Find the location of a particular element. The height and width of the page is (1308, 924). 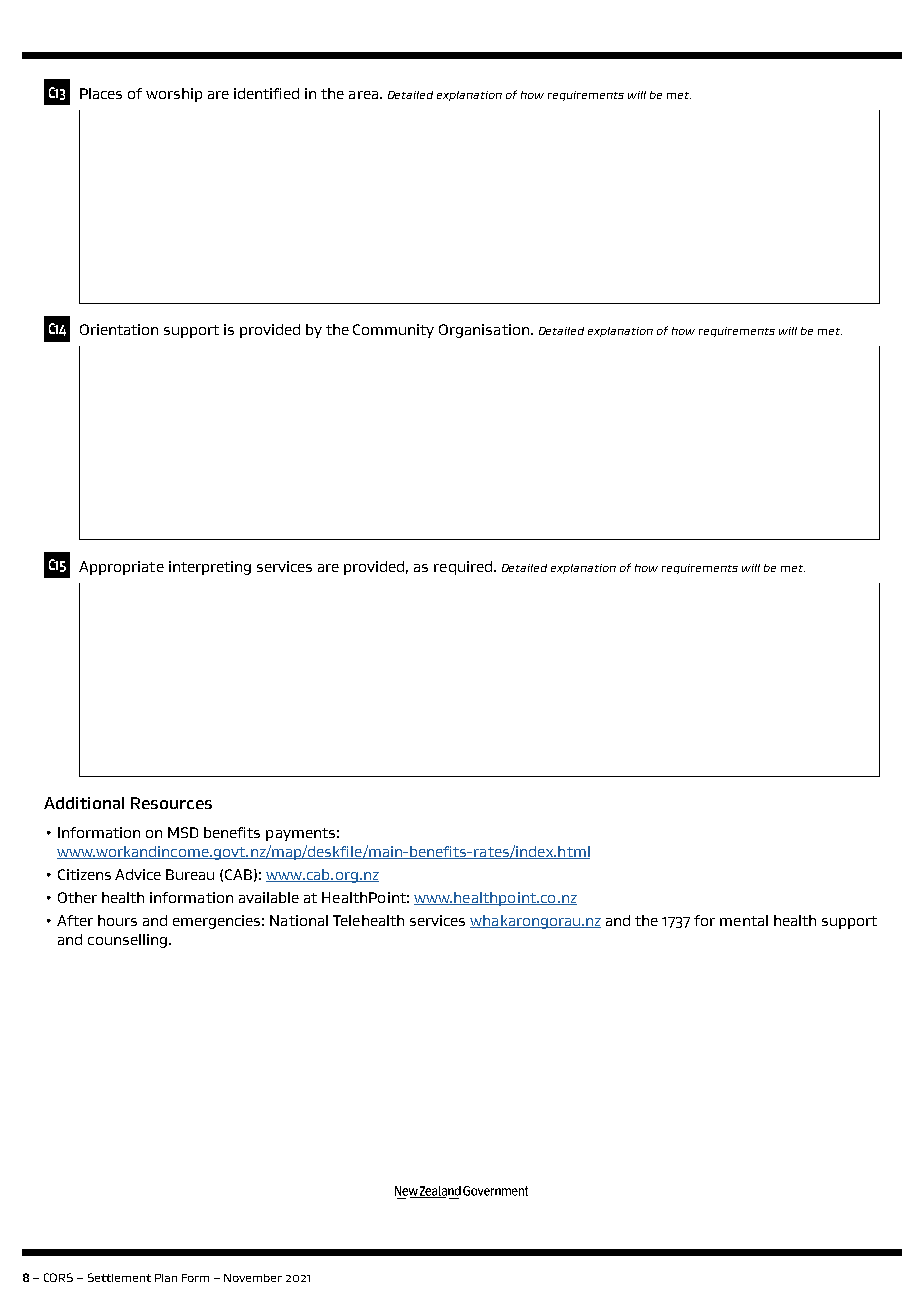

available is located at coordinates (269, 897).
